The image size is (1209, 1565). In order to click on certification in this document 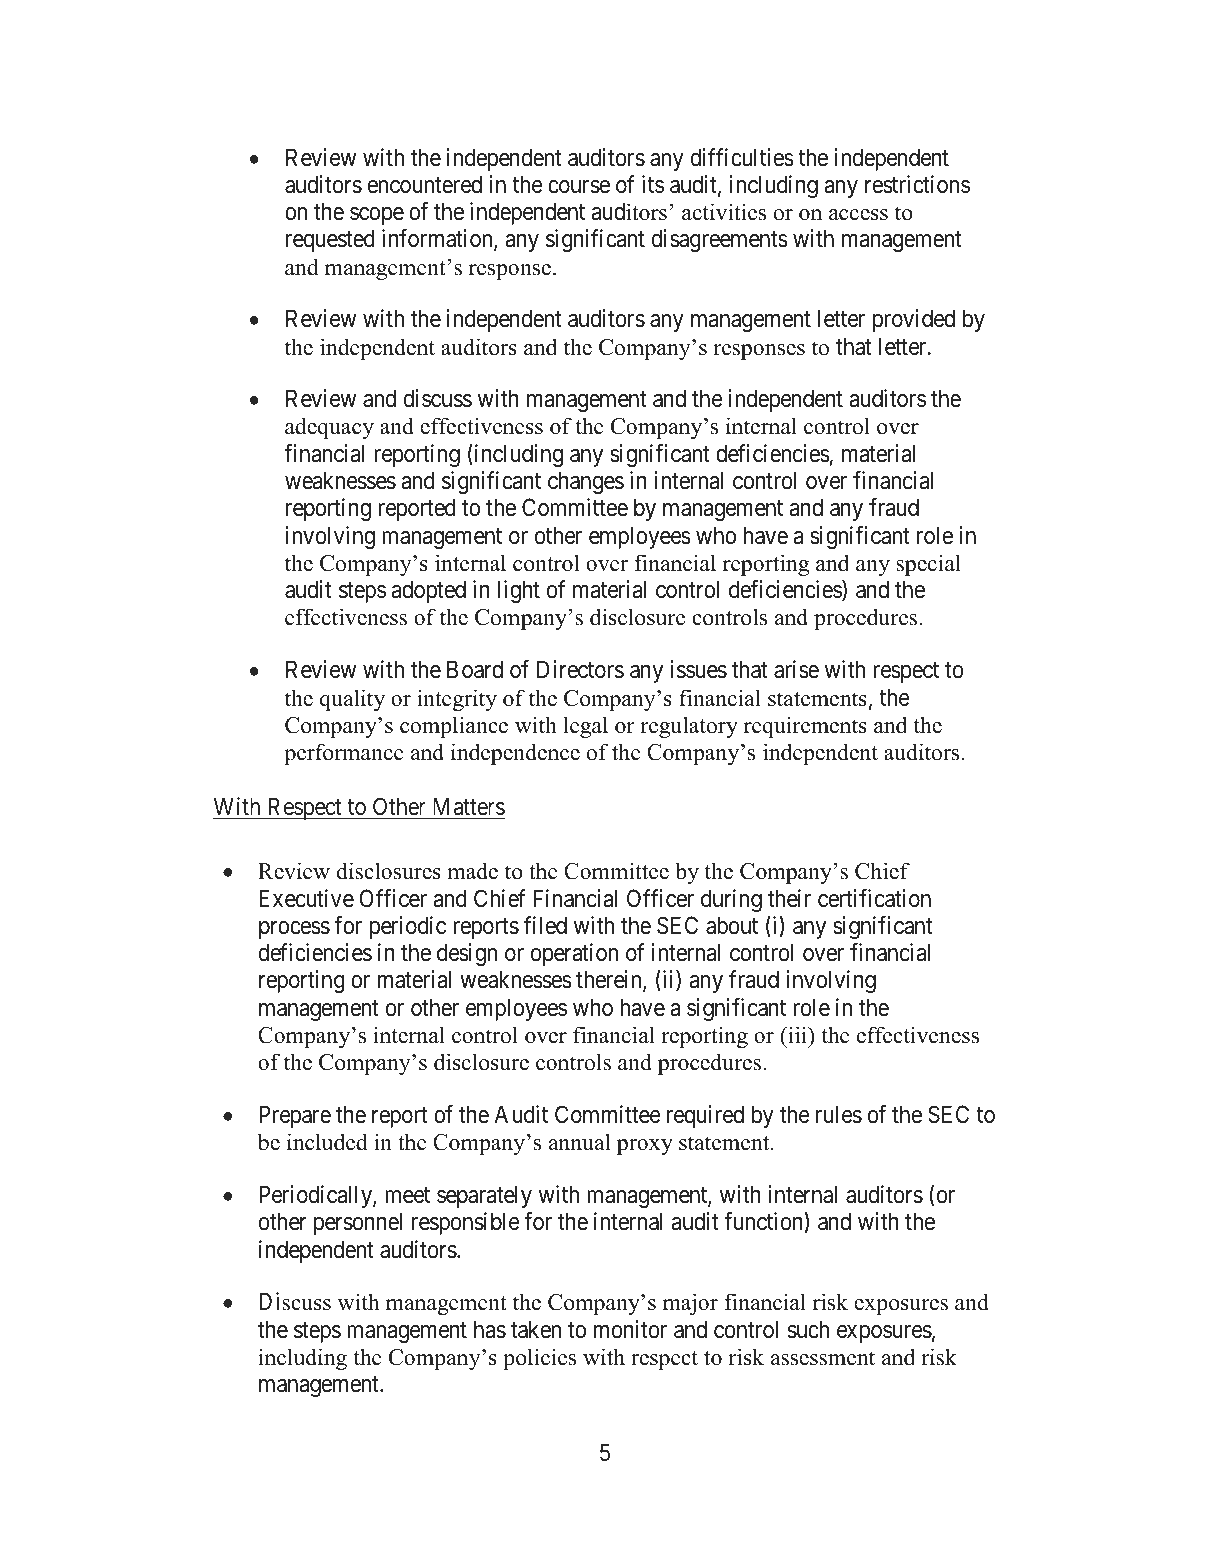, I will do `click(874, 898)`.
